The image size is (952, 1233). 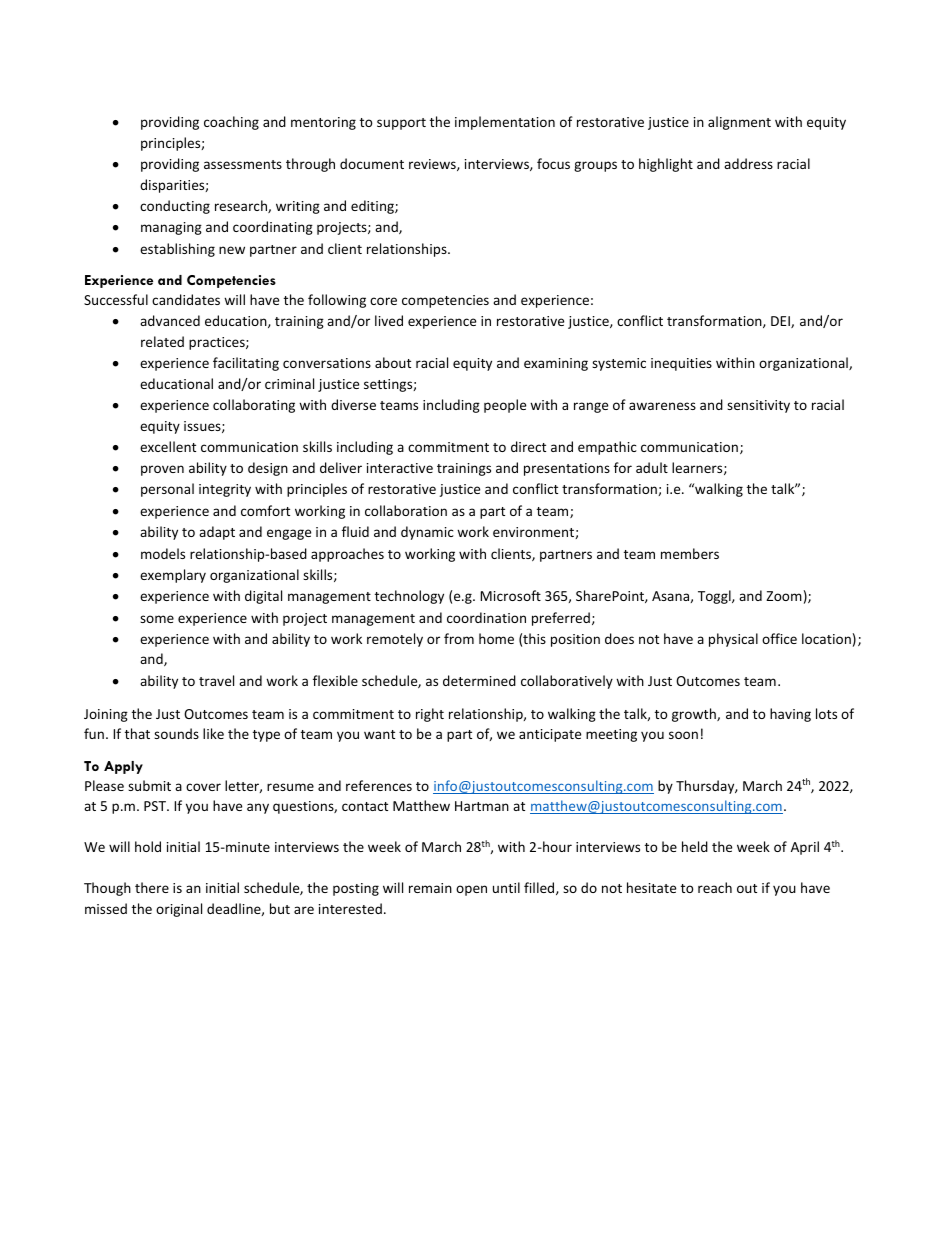 What do you see at coordinates (152, 887) in the screenshot?
I see `there` at bounding box center [152, 887].
